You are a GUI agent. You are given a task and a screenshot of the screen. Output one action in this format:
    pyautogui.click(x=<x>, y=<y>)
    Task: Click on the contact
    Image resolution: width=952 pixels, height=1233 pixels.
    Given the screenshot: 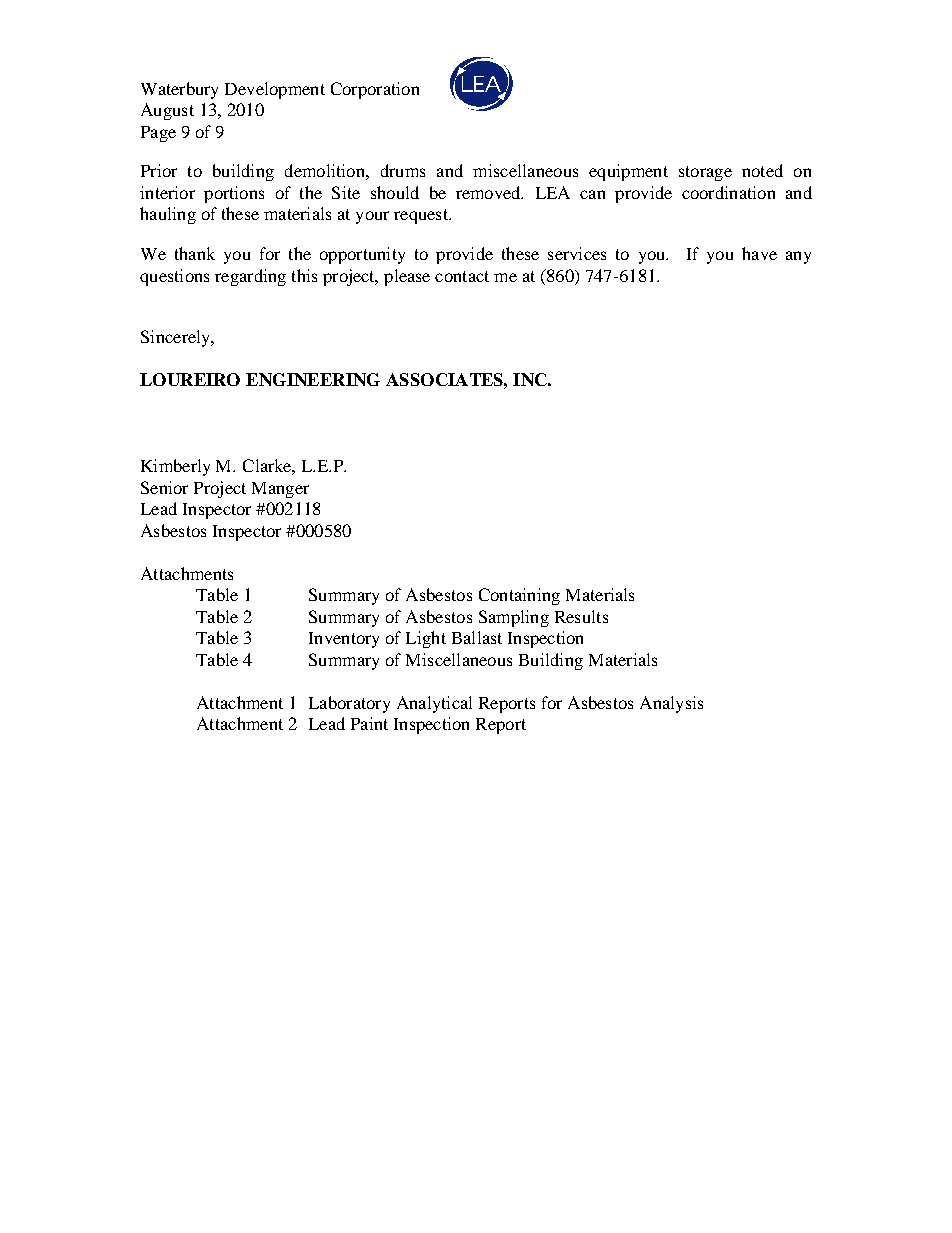 What is the action you would take?
    pyautogui.click(x=462, y=276)
